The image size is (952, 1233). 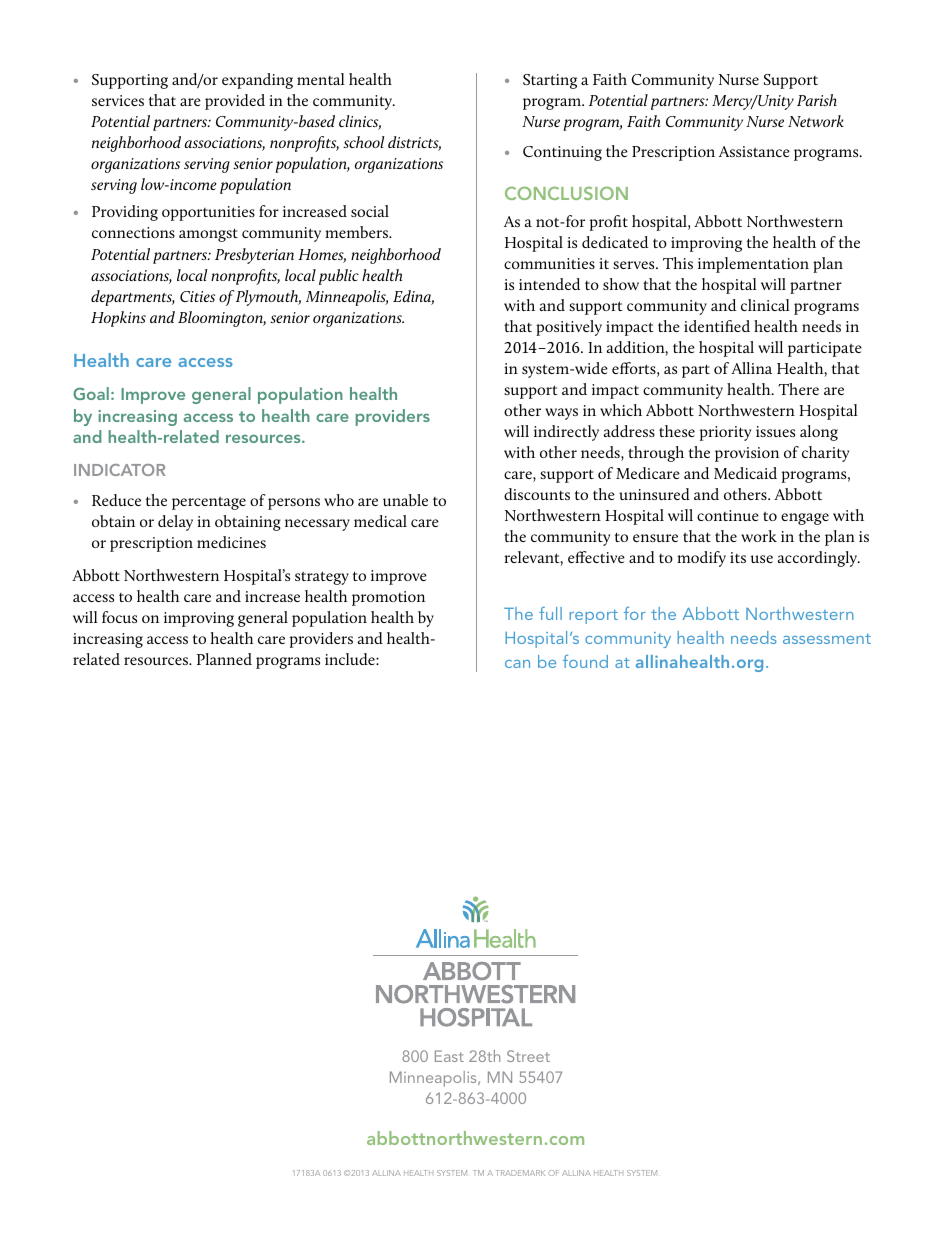 I want to click on East, so click(x=449, y=1056).
